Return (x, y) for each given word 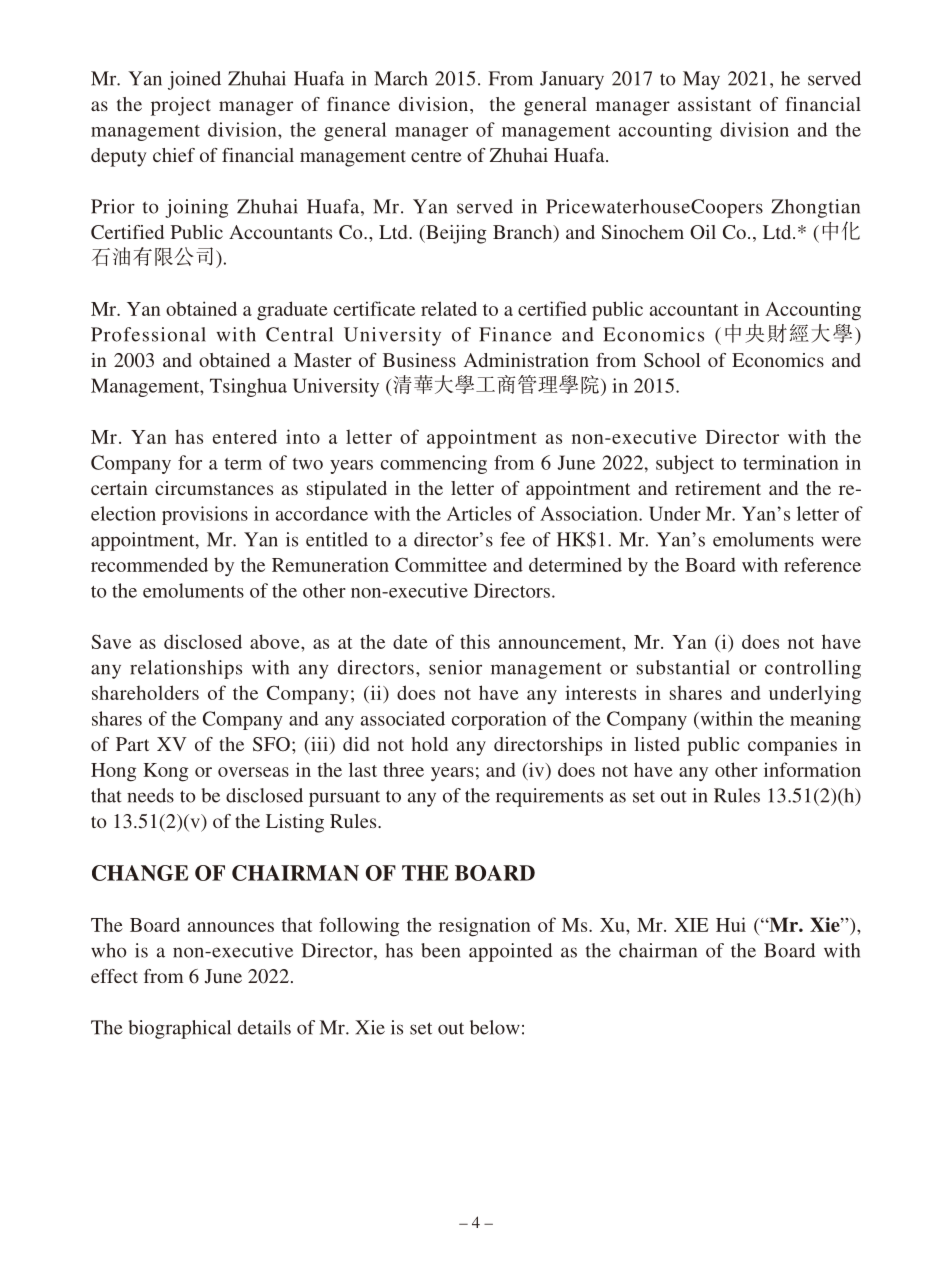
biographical (180, 1029)
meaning (825, 720)
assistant (714, 104)
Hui (731, 924)
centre (436, 156)
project (181, 106)
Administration (526, 360)
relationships (186, 669)
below (495, 1027)
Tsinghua (248, 387)
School (672, 360)
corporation (499, 720)
